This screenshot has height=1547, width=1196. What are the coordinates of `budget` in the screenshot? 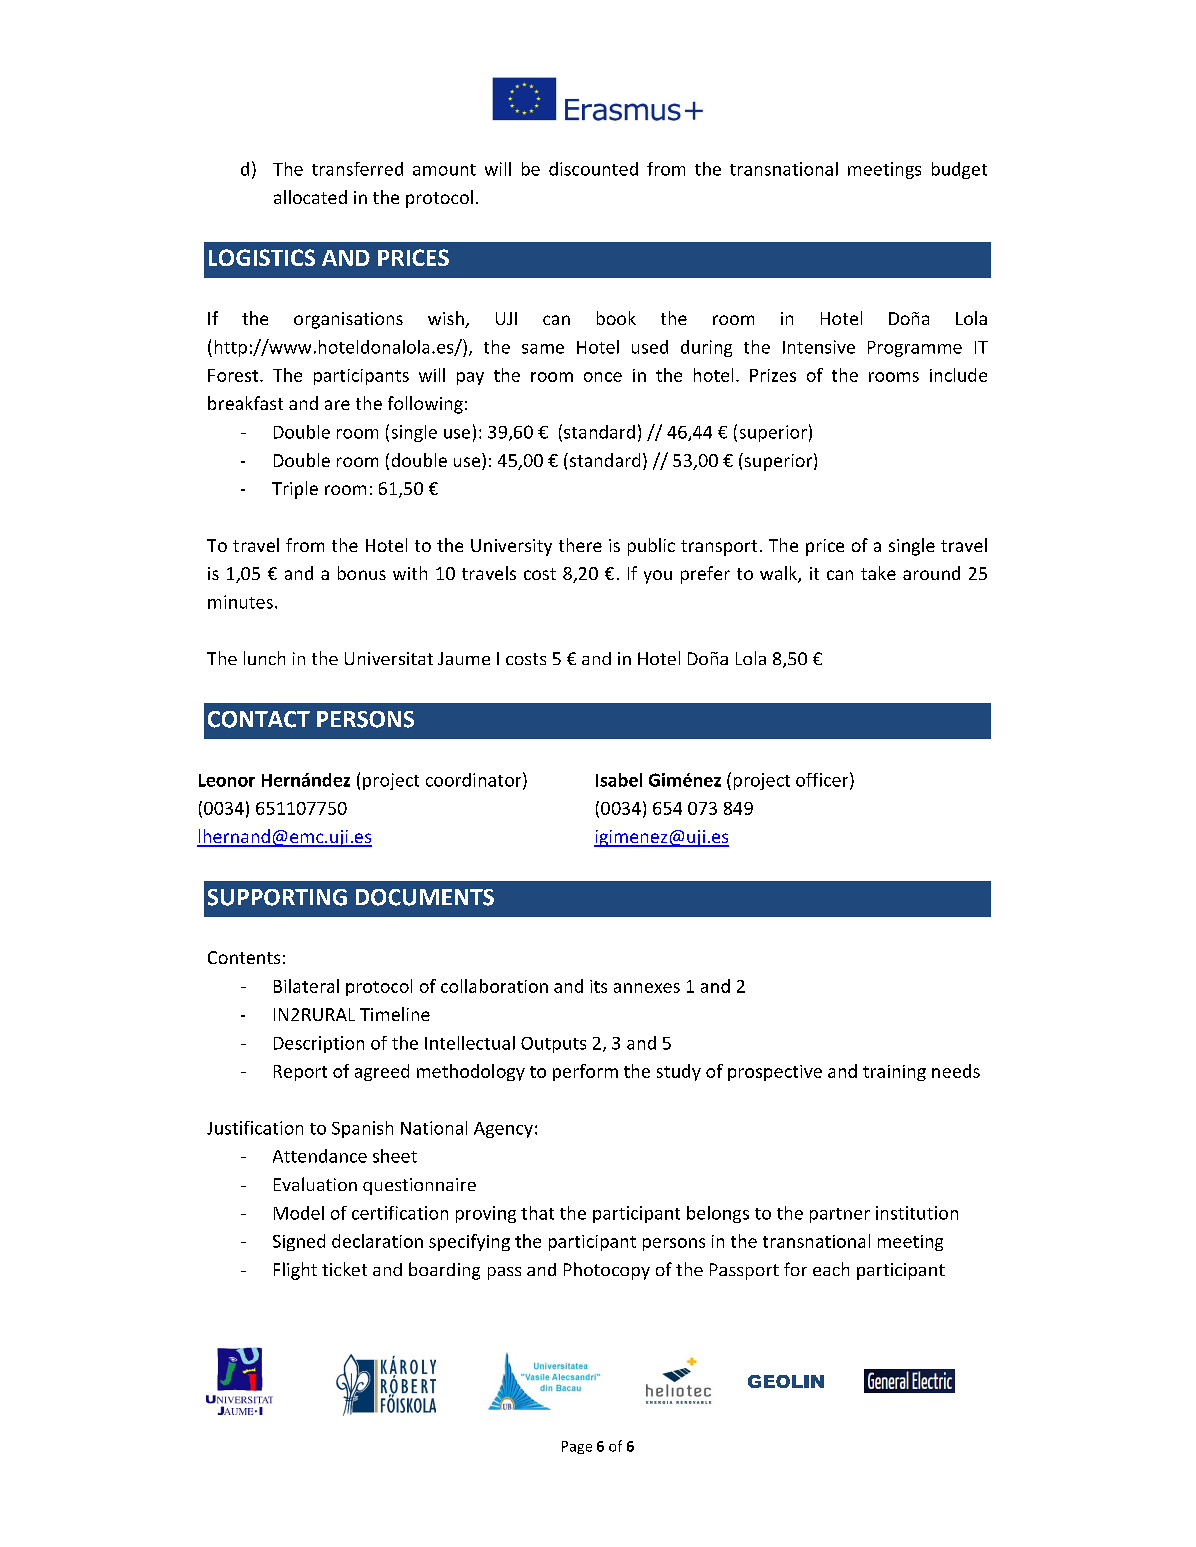 It's located at (959, 170).
